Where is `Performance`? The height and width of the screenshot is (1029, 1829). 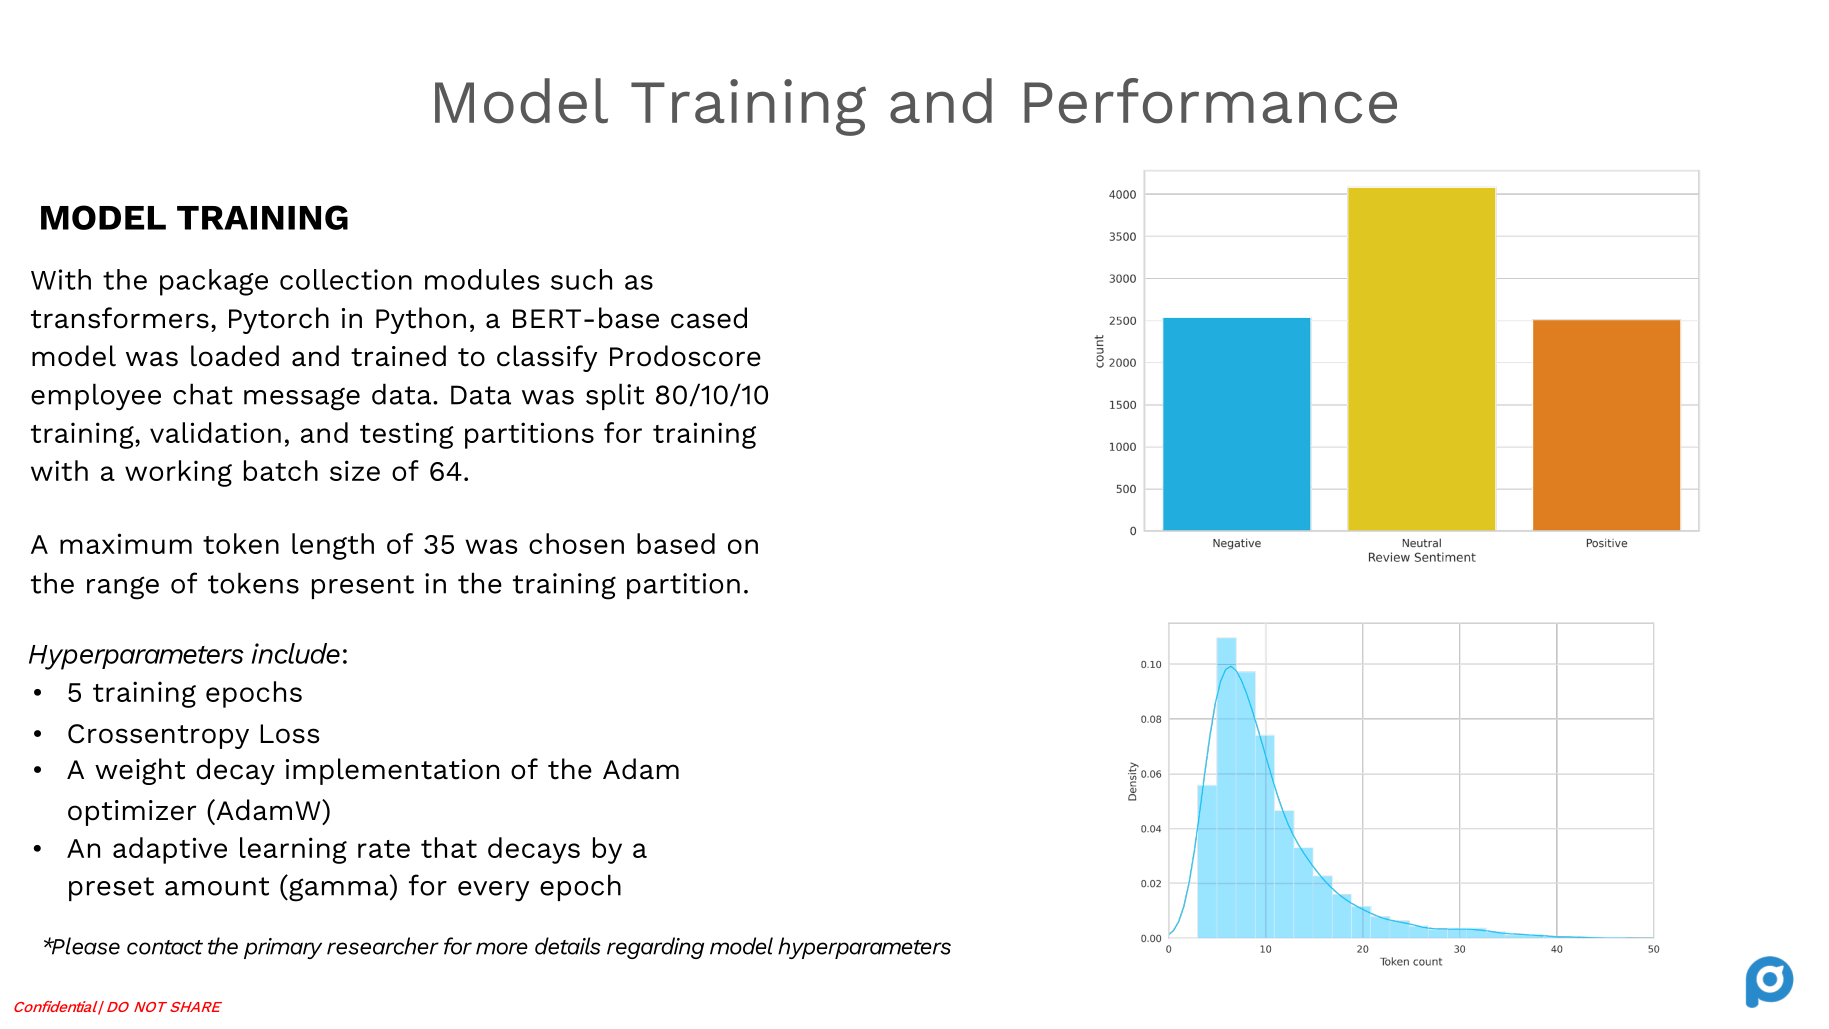 Performance is located at coordinates (1210, 101).
